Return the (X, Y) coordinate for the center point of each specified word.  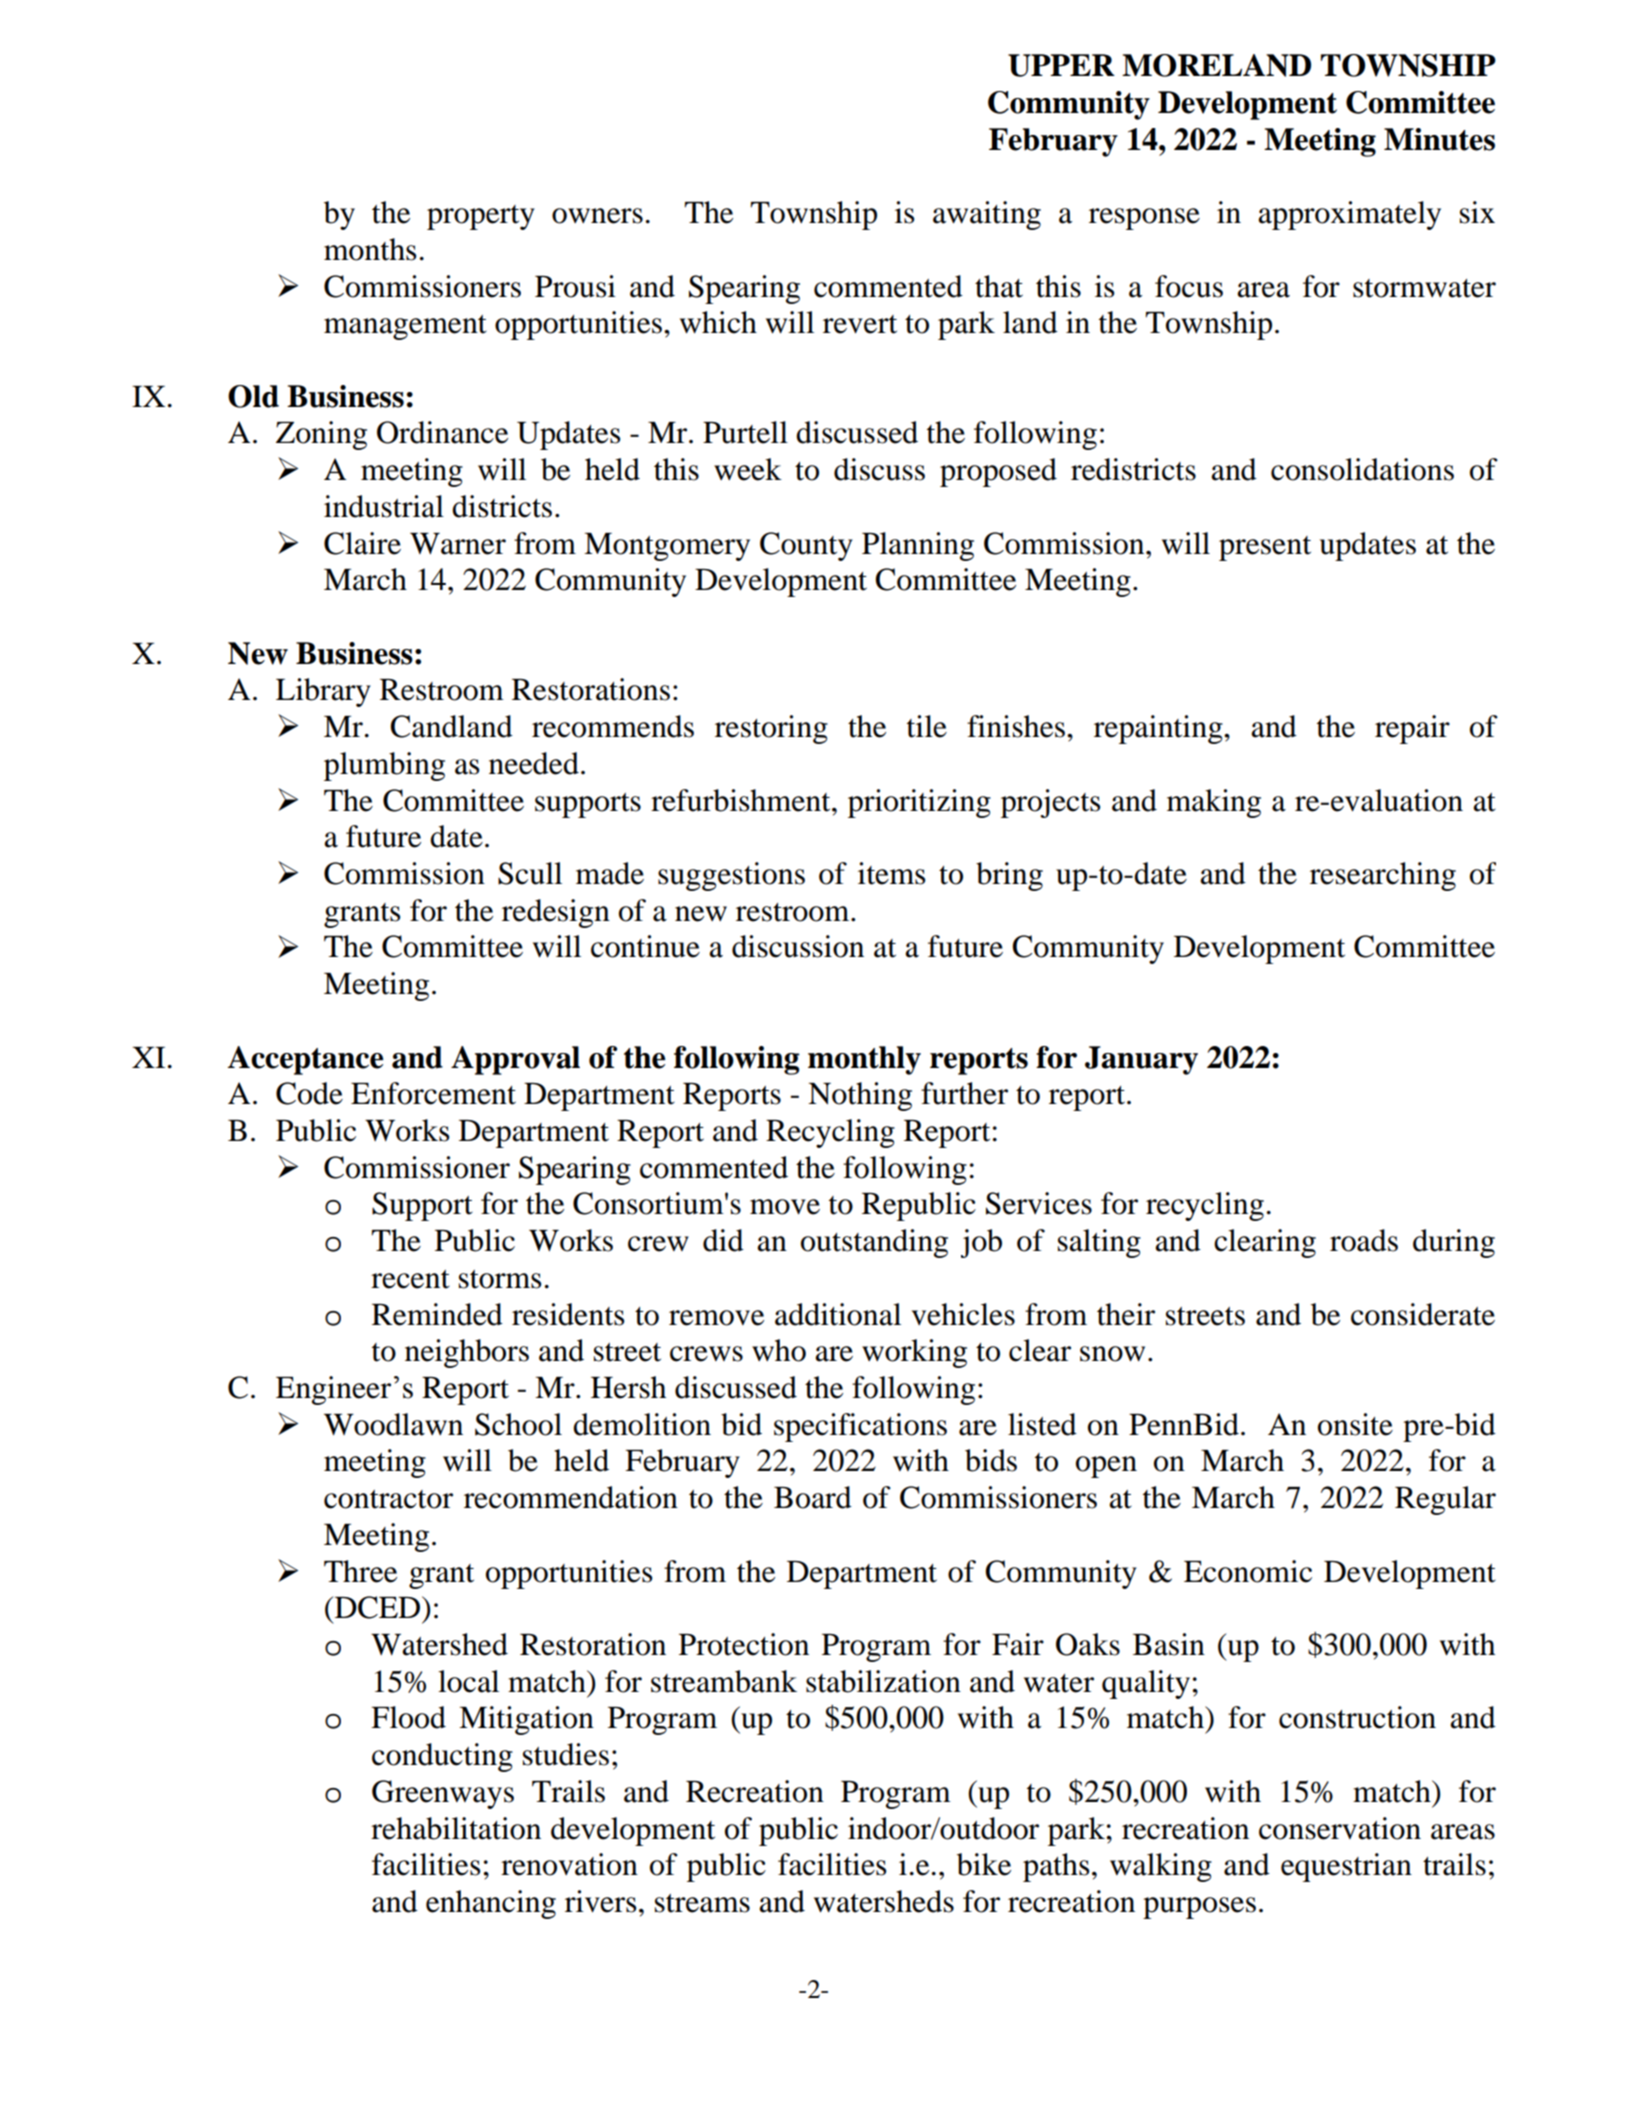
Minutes (1439, 139)
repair (1412, 729)
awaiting (987, 215)
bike (984, 1864)
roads (1364, 1240)
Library (323, 692)
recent (410, 1279)
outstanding (874, 1243)
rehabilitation (456, 1828)
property (481, 217)
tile (927, 726)
